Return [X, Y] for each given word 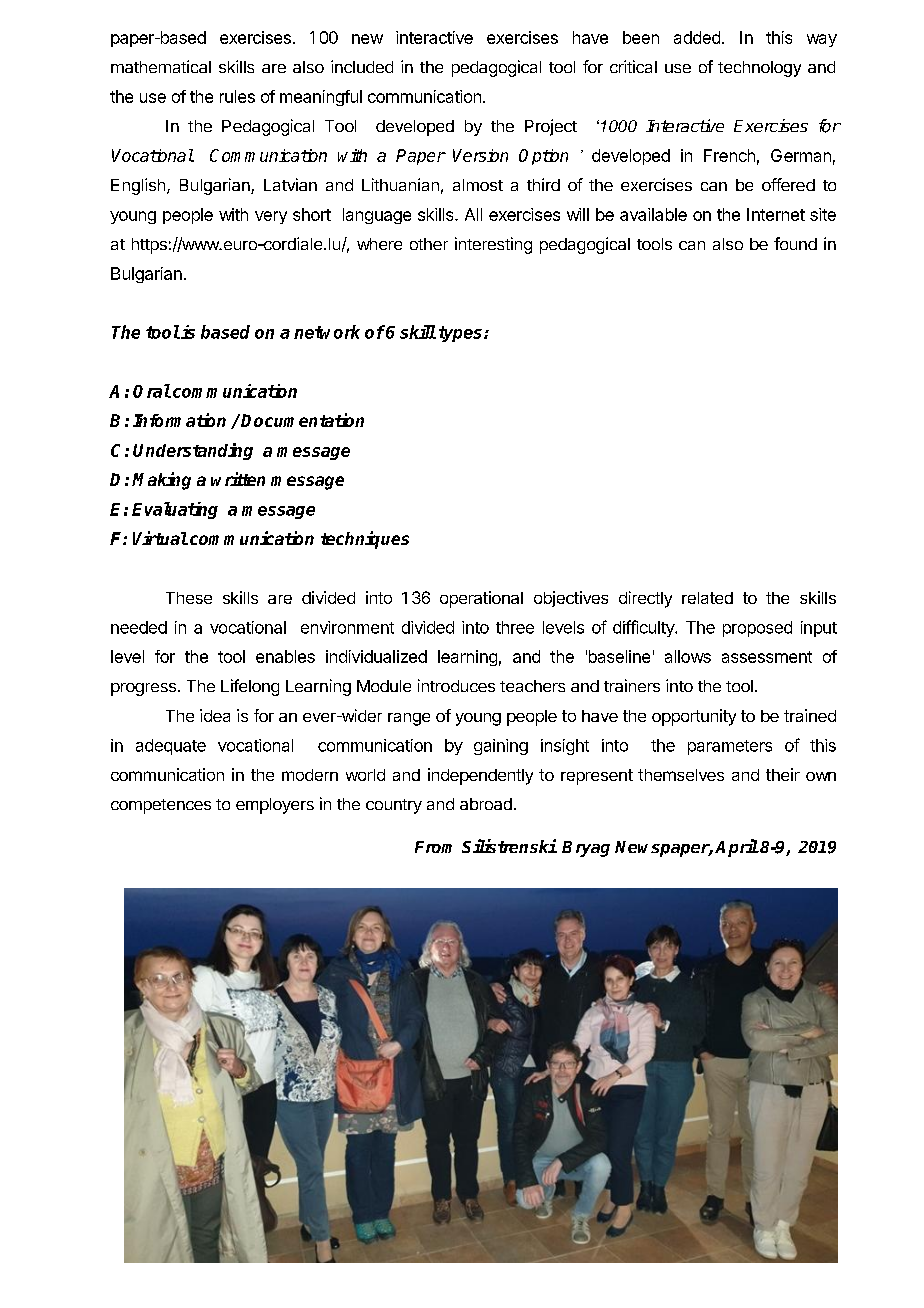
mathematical [161, 66]
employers [275, 806]
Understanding [193, 451]
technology [759, 69]
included [362, 66]
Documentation [302, 420]
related [707, 598]
